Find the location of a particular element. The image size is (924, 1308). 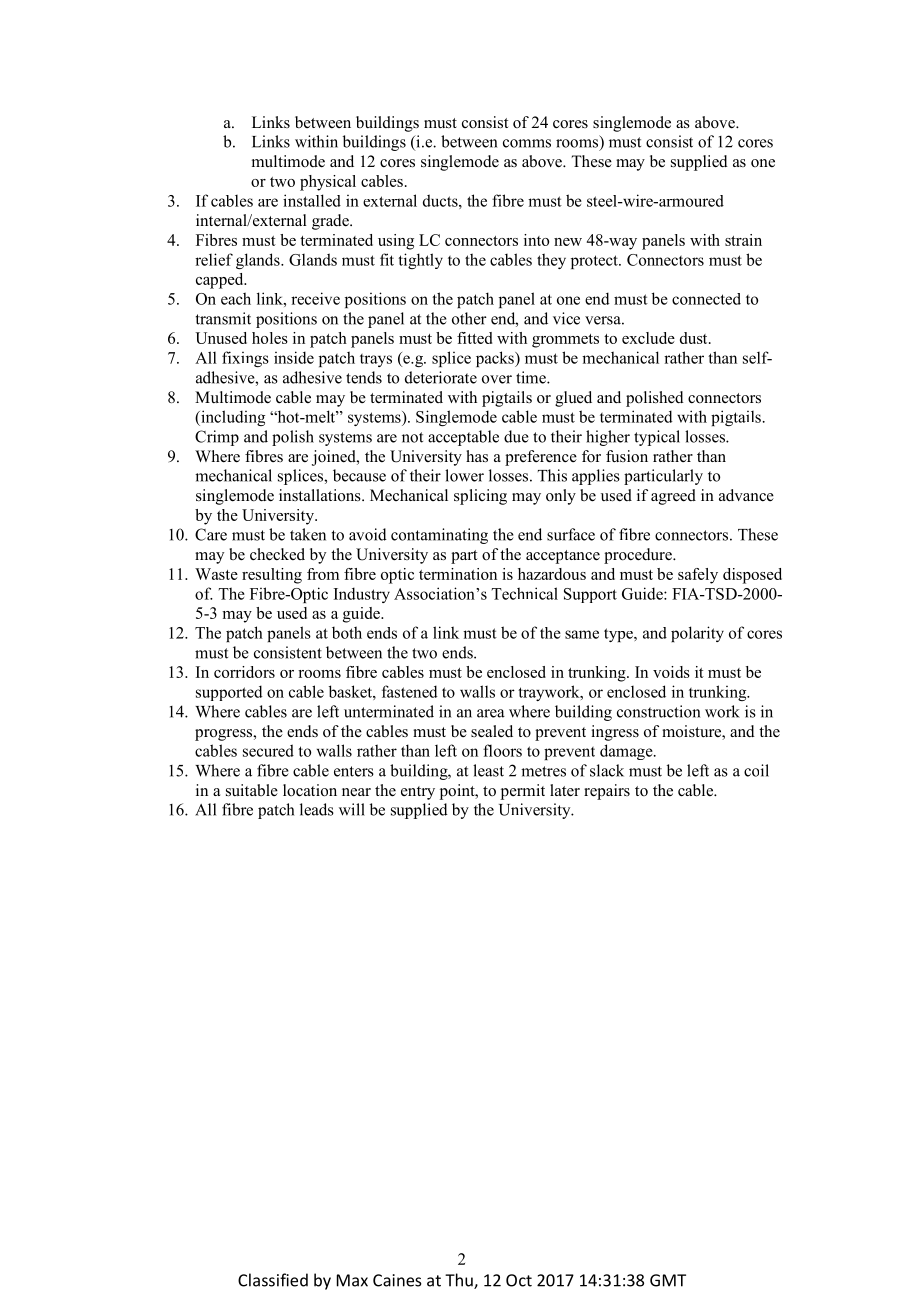

comms is located at coordinates (527, 143).
